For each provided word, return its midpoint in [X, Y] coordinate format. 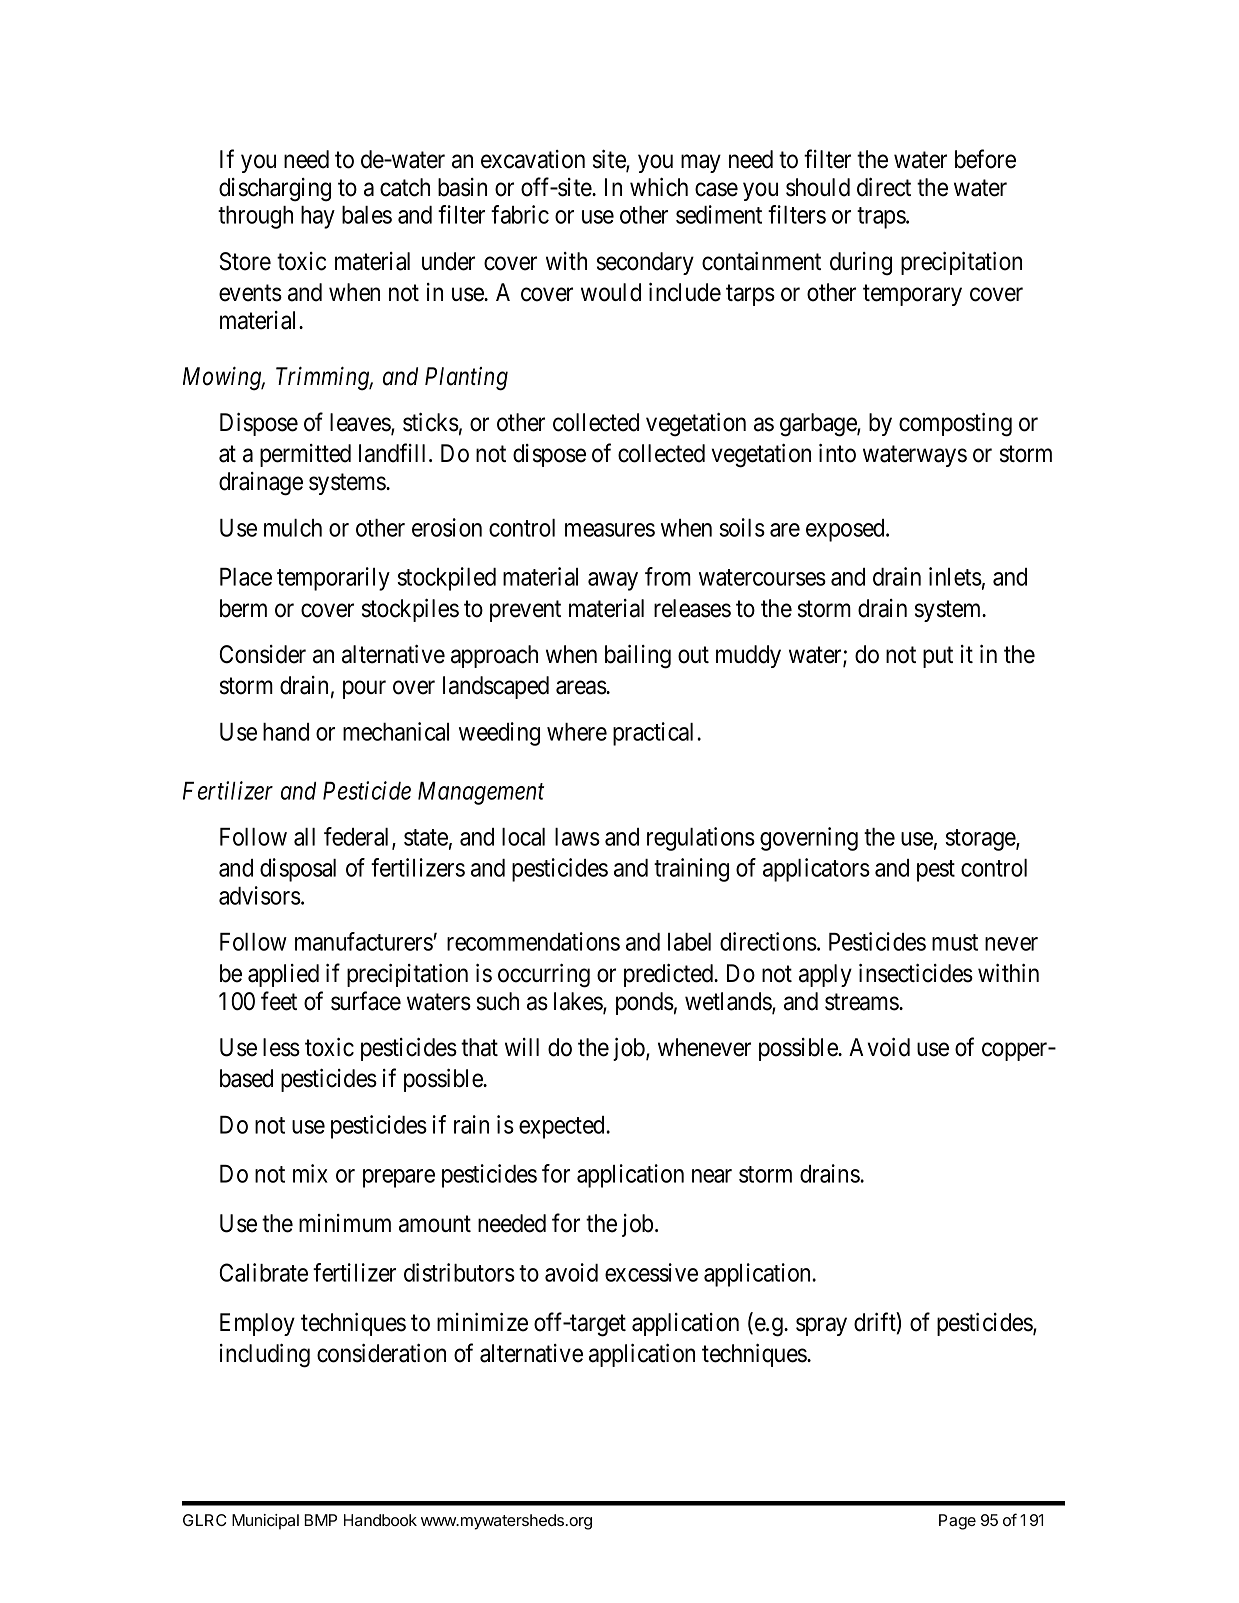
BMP [320, 1520]
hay [318, 217]
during [861, 264]
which [659, 187]
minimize [482, 1322]
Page [957, 1522]
